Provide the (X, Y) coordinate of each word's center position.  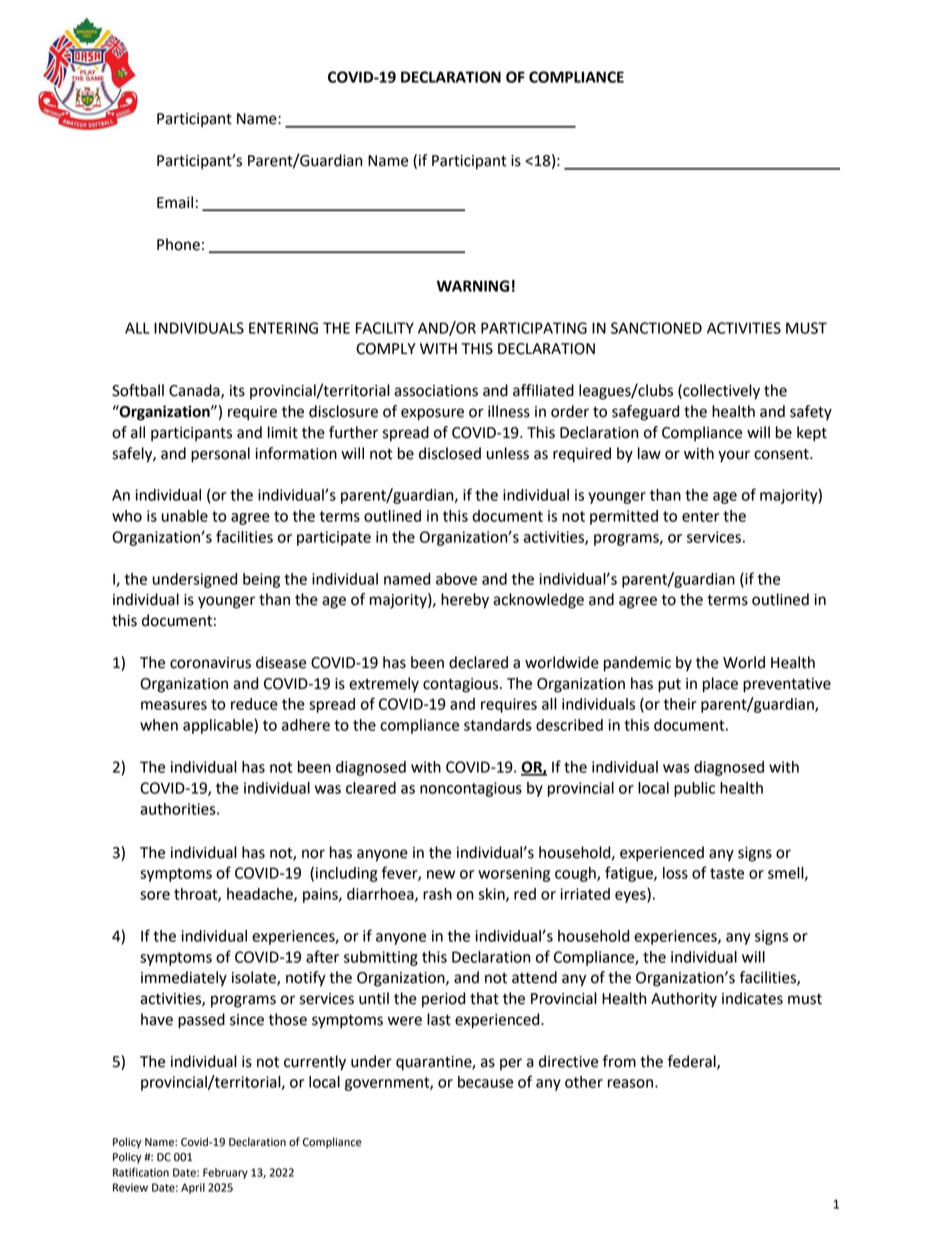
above (456, 579)
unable (185, 516)
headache (261, 895)
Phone (178, 244)
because (485, 1082)
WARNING (473, 286)
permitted (624, 517)
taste (727, 873)
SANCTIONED (656, 328)
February (225, 1173)
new (441, 874)
